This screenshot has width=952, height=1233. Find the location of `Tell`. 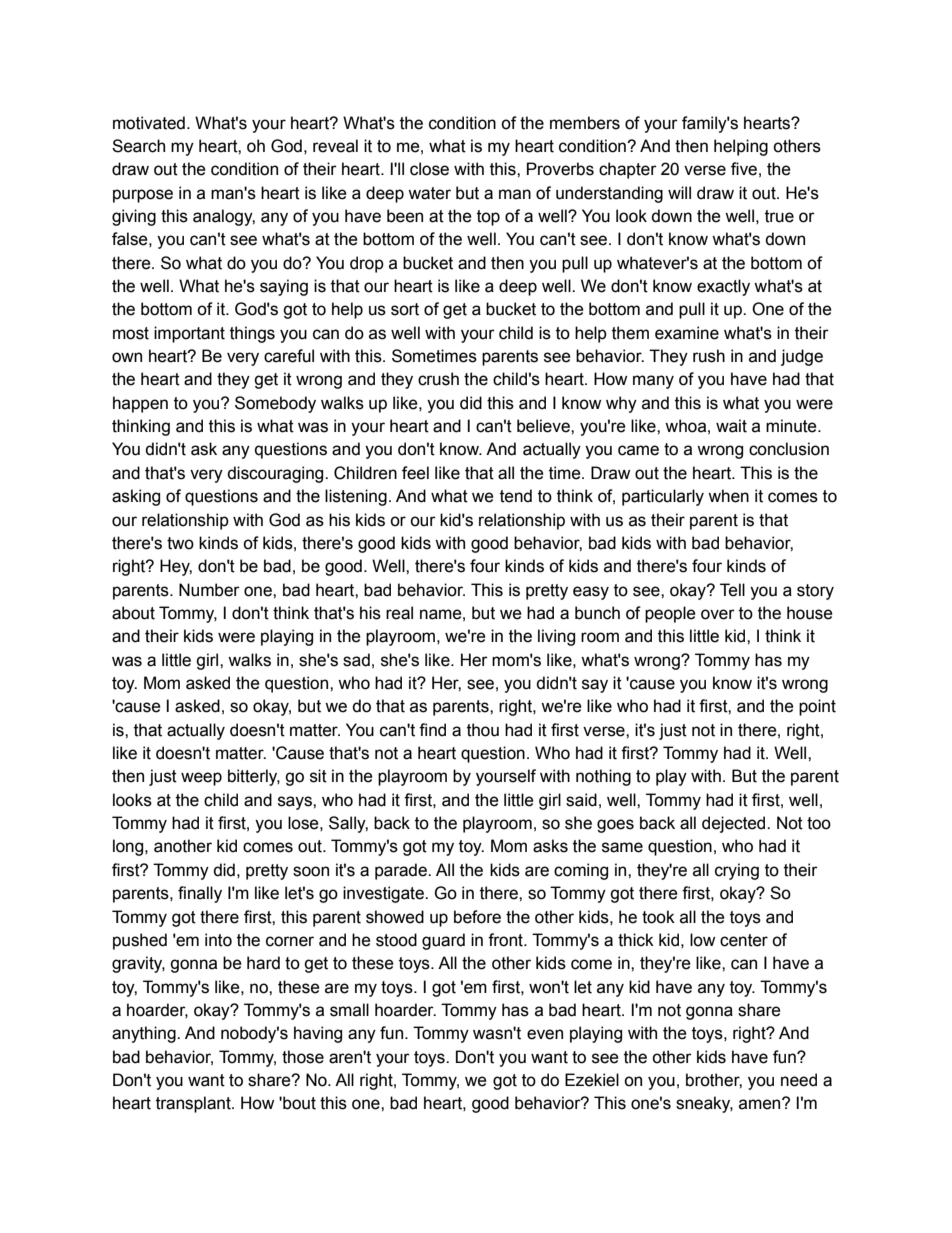

Tell is located at coordinates (732, 590).
